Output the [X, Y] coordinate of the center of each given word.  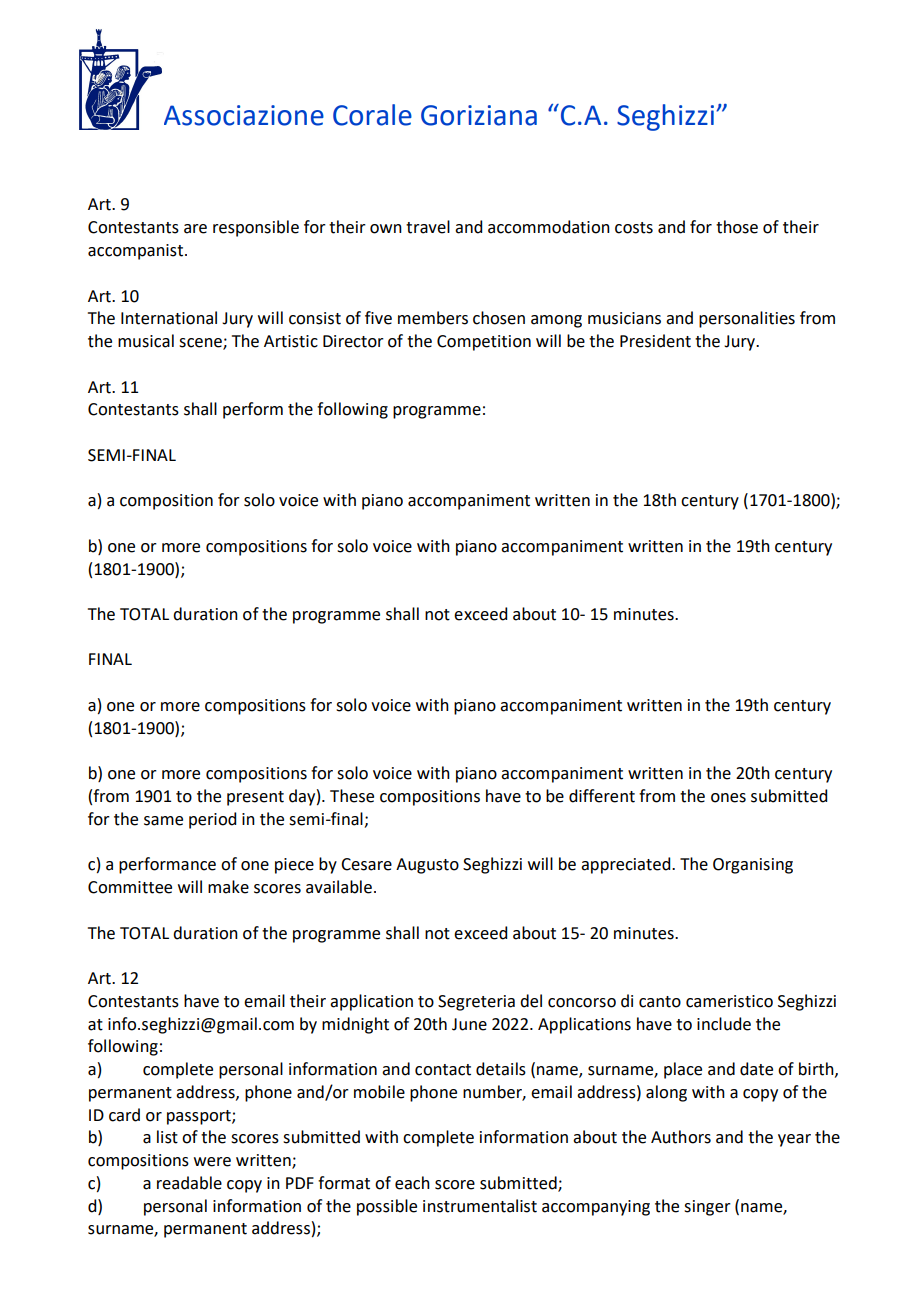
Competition [484, 343]
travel [428, 227]
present [255, 798]
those [737, 227]
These [352, 796]
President [655, 341]
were [212, 1162]
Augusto [427, 866]
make [228, 887]
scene [201, 344]
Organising [753, 866]
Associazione [244, 115]
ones [728, 798]
